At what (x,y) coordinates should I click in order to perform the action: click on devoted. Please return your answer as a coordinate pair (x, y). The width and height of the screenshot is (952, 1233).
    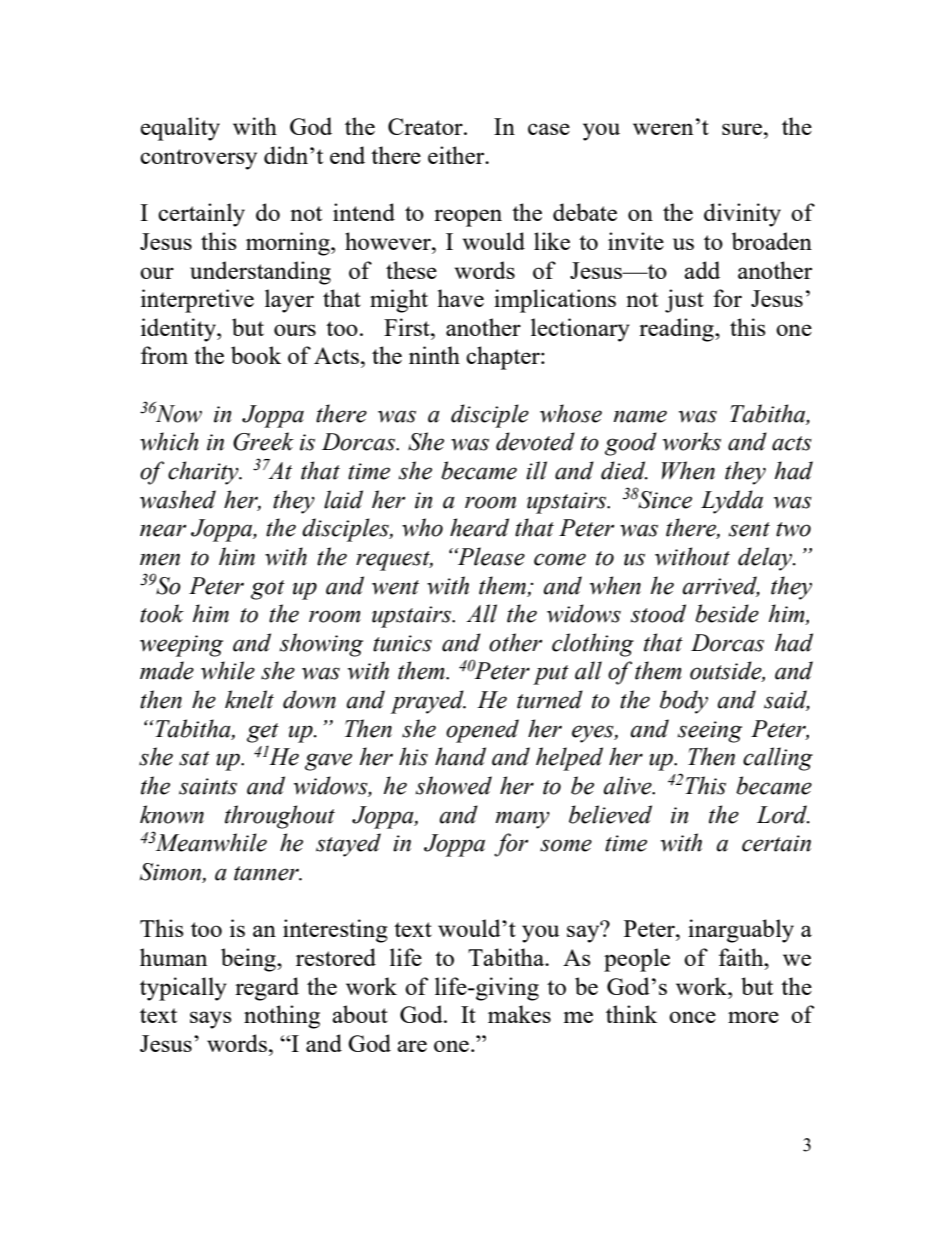
    Looking at the image, I should click on (535, 441).
